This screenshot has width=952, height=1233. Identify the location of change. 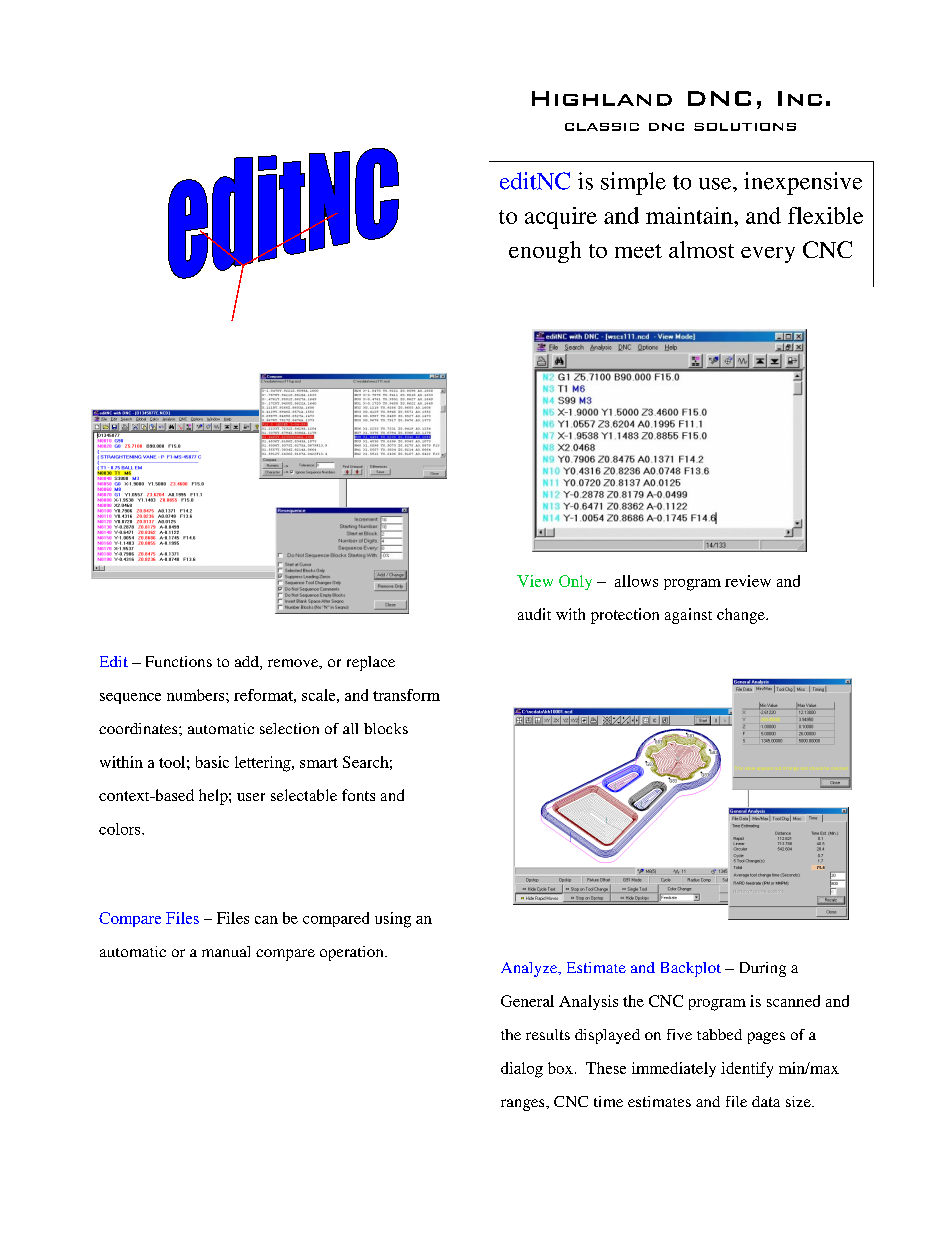
(742, 616).
